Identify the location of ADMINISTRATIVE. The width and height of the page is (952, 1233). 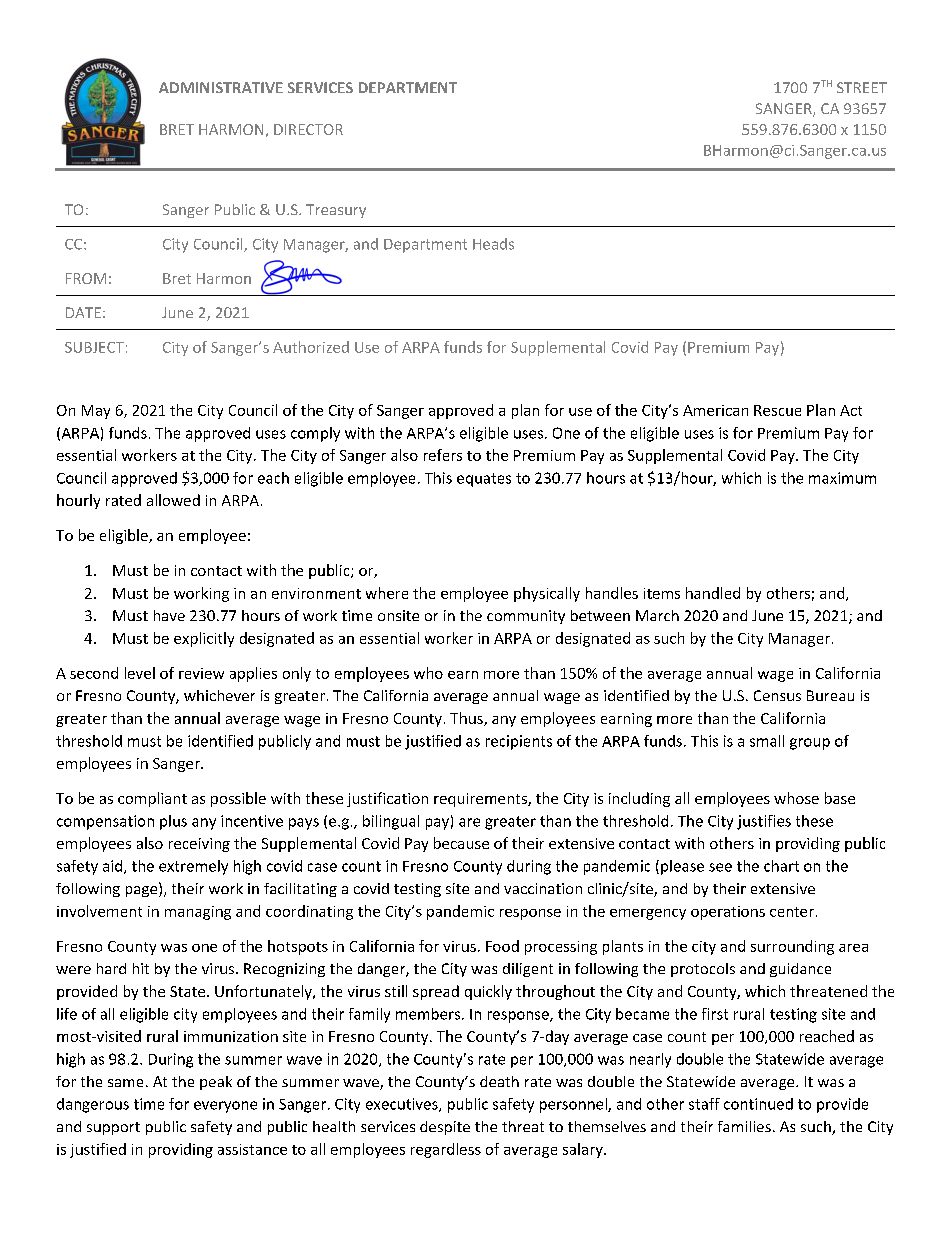
(221, 87).
